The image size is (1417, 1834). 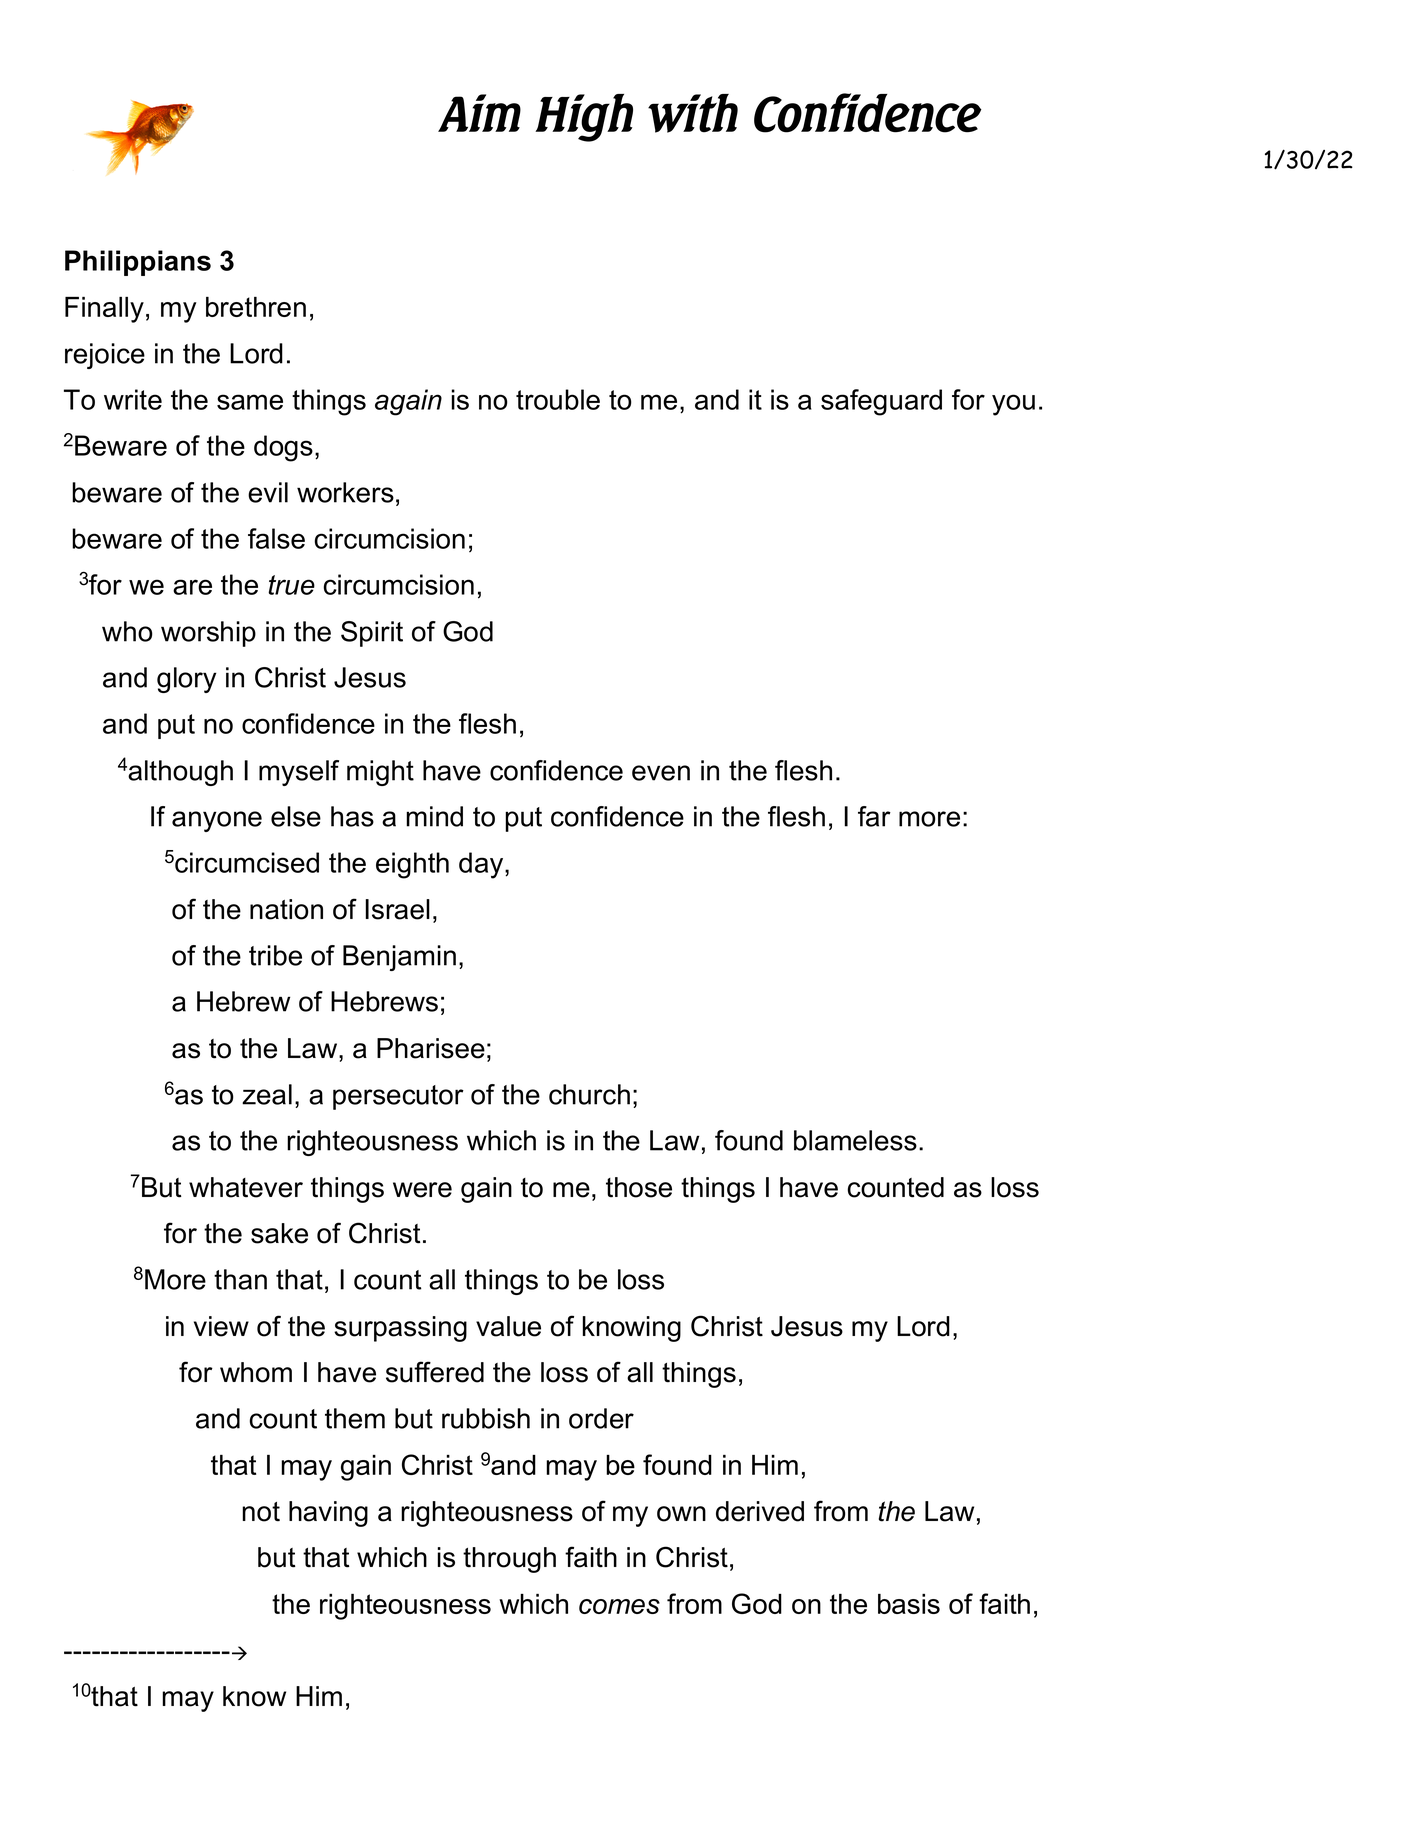 What do you see at coordinates (584, 118) in the screenshot?
I see `High` at bounding box center [584, 118].
